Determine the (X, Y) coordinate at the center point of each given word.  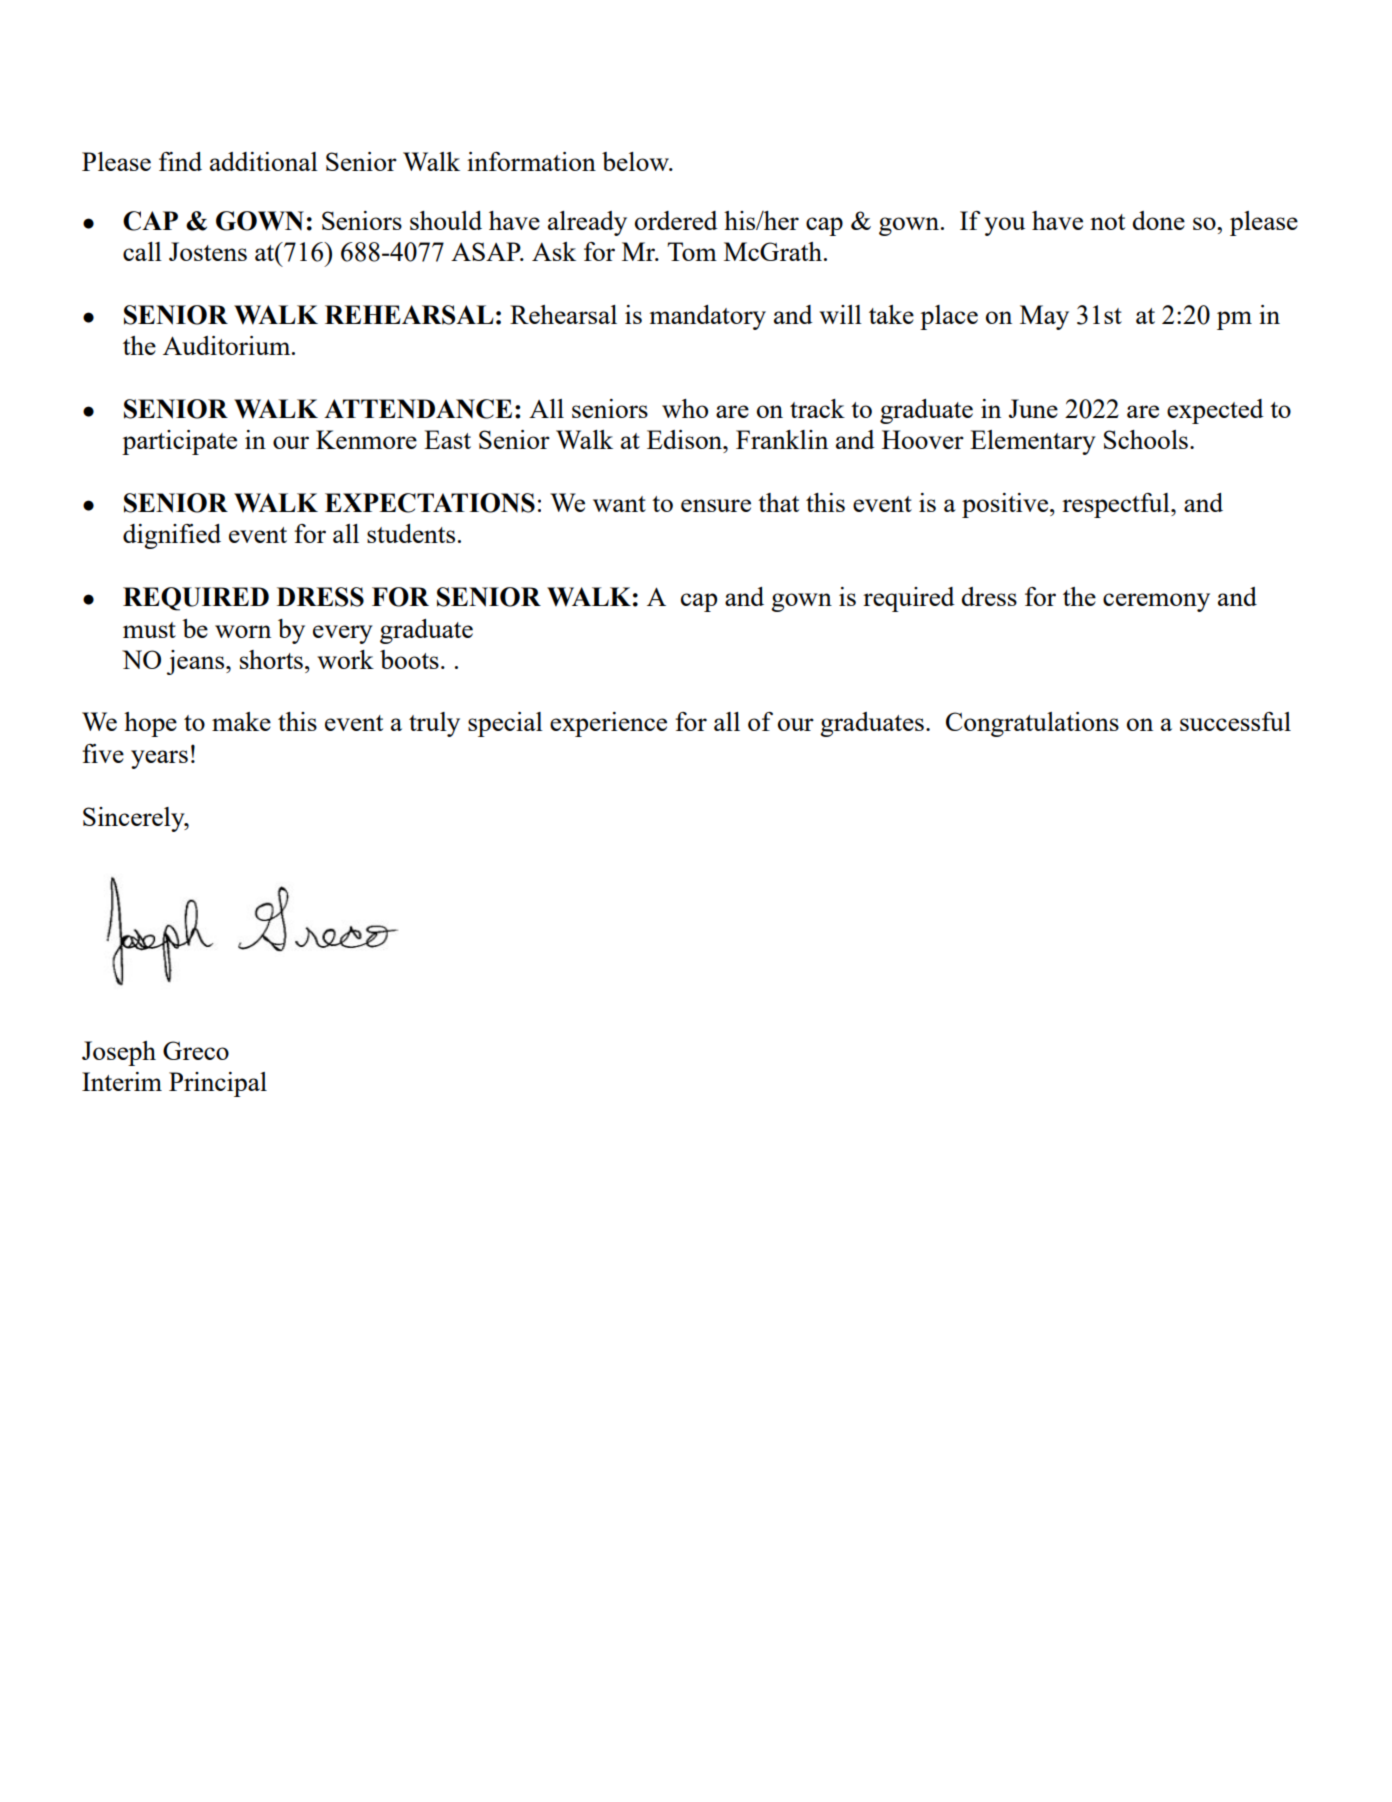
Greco (196, 1050)
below (636, 161)
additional (264, 161)
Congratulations (1032, 724)
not (1107, 222)
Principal (218, 1084)
